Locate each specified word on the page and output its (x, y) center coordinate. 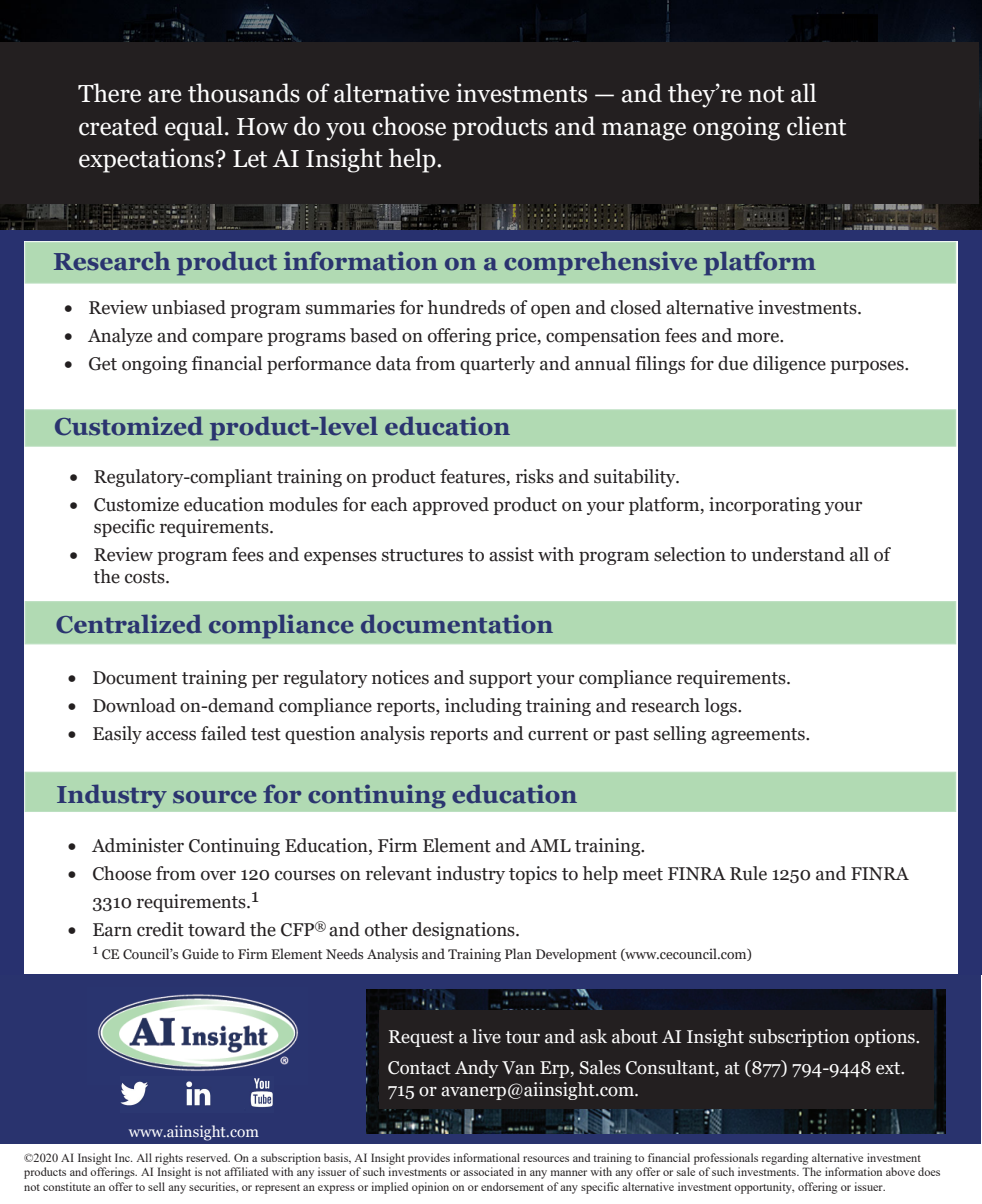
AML (550, 845)
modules (303, 504)
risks (535, 476)
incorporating (765, 506)
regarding (785, 1159)
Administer (138, 845)
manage (644, 131)
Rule (748, 873)
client (816, 126)
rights (169, 1159)
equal (194, 128)
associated (488, 1171)
